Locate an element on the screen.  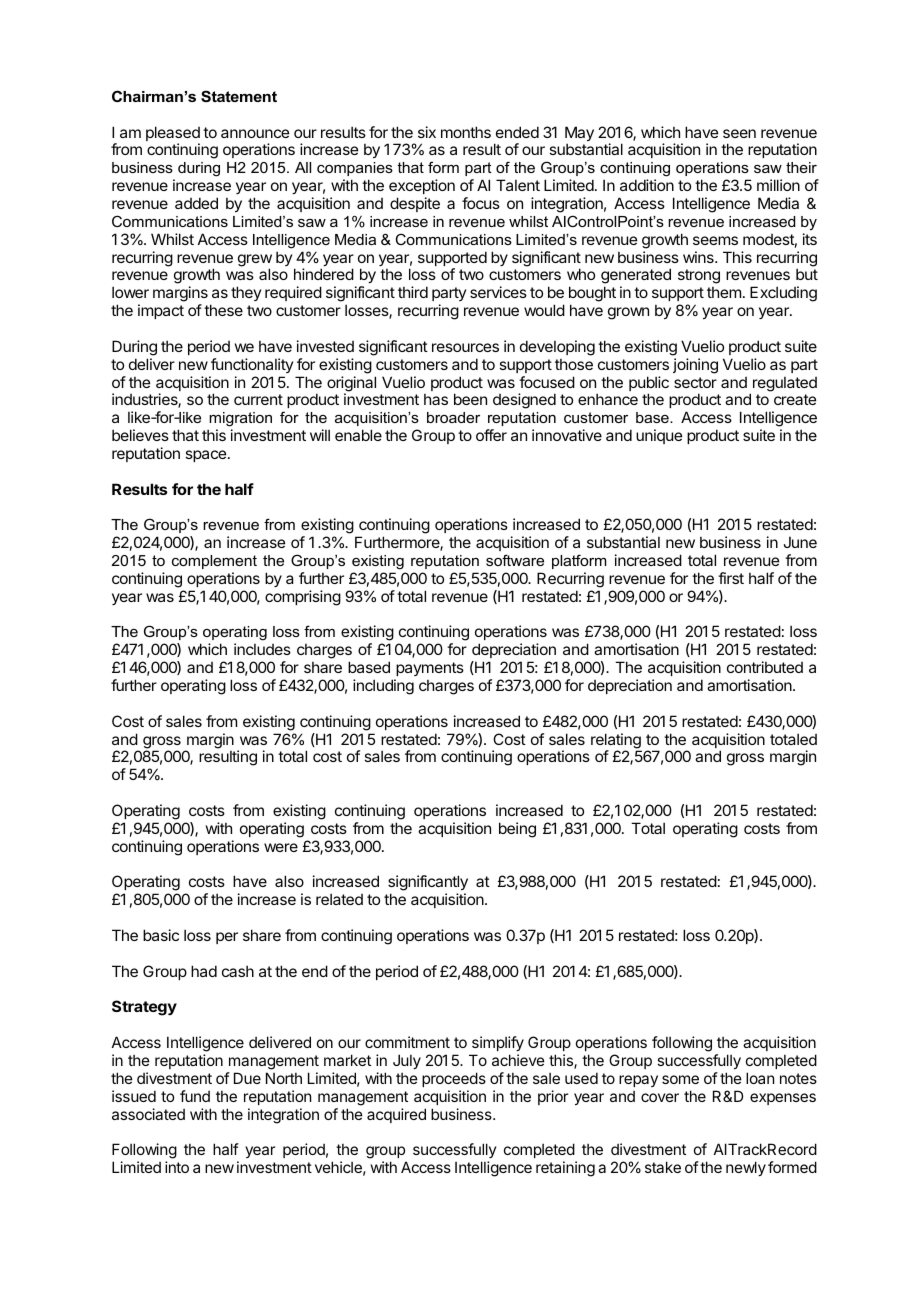
first is located at coordinates (731, 578).
